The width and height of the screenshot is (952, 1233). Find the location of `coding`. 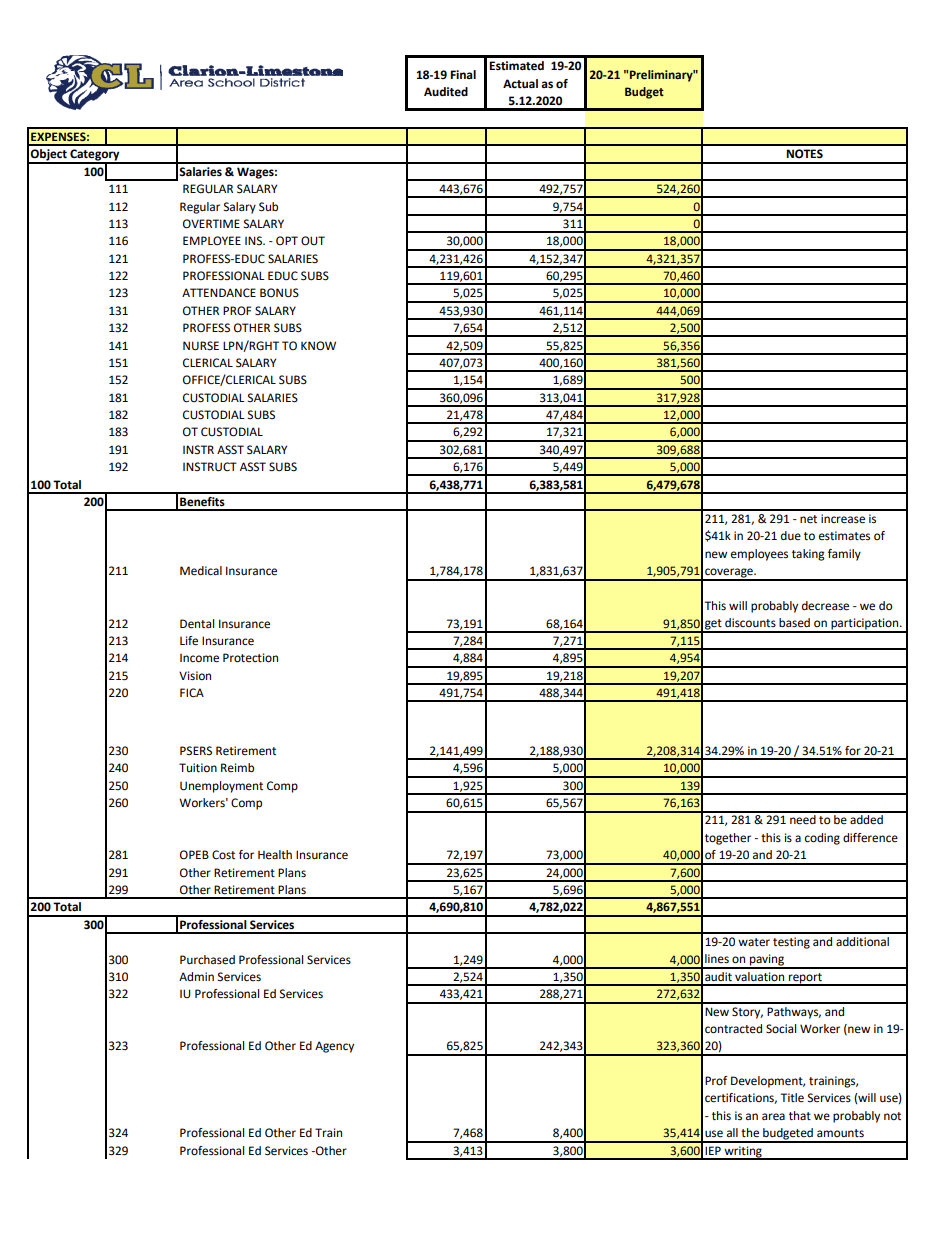

coding is located at coordinates (822, 839).
